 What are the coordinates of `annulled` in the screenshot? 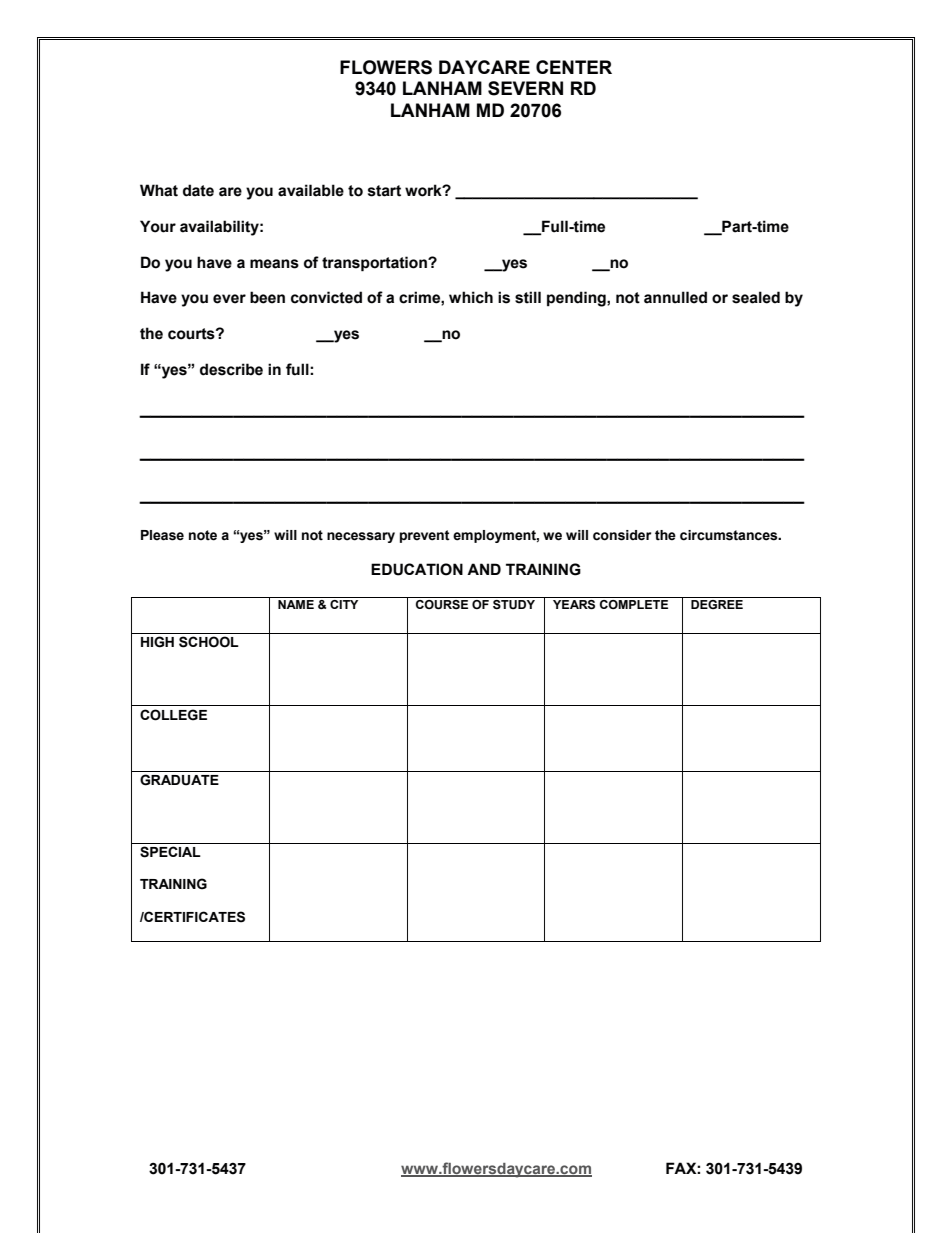 It's located at (675, 297).
